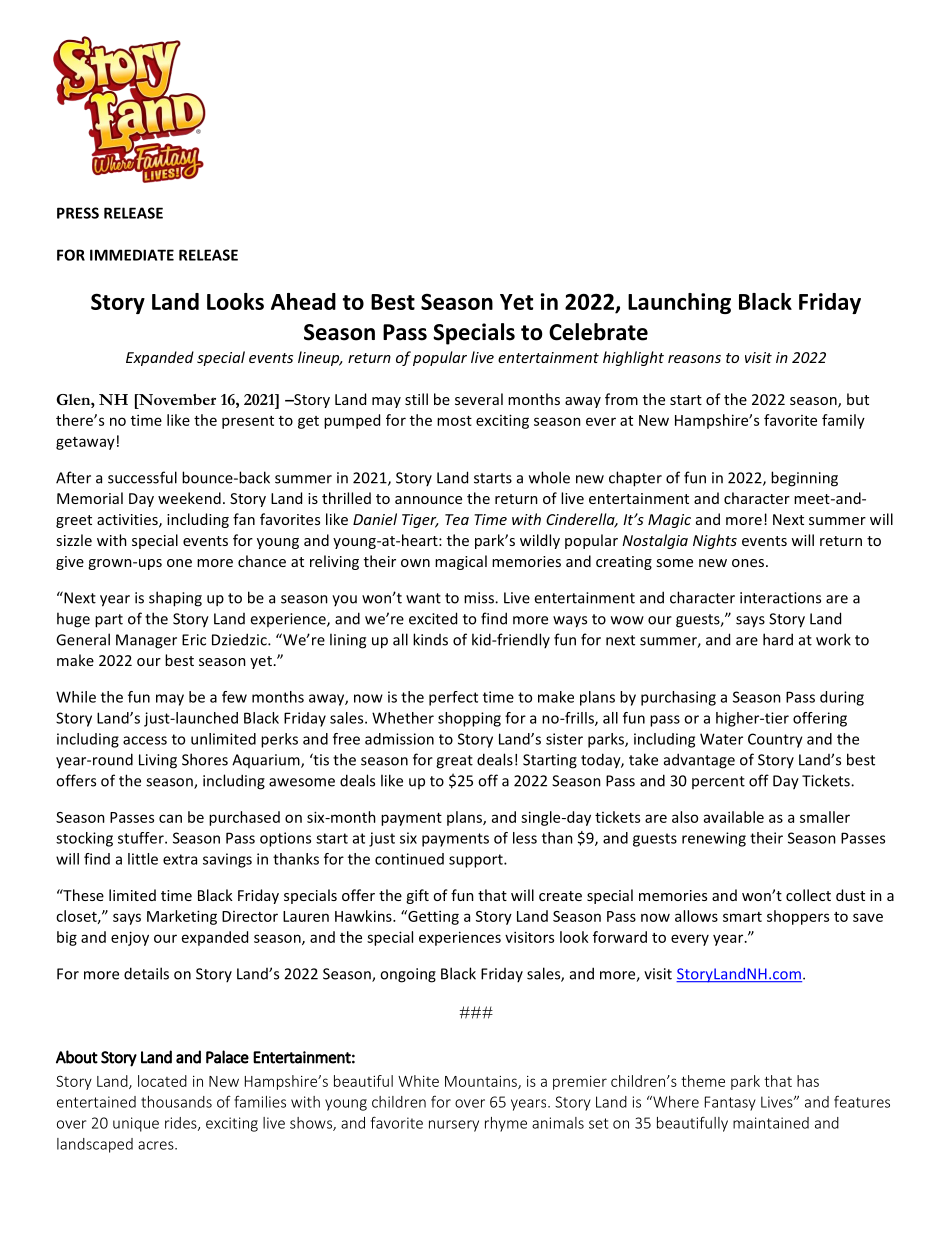 The image size is (952, 1233). What do you see at coordinates (679, 303) in the screenshot?
I see `Launching` at bounding box center [679, 303].
